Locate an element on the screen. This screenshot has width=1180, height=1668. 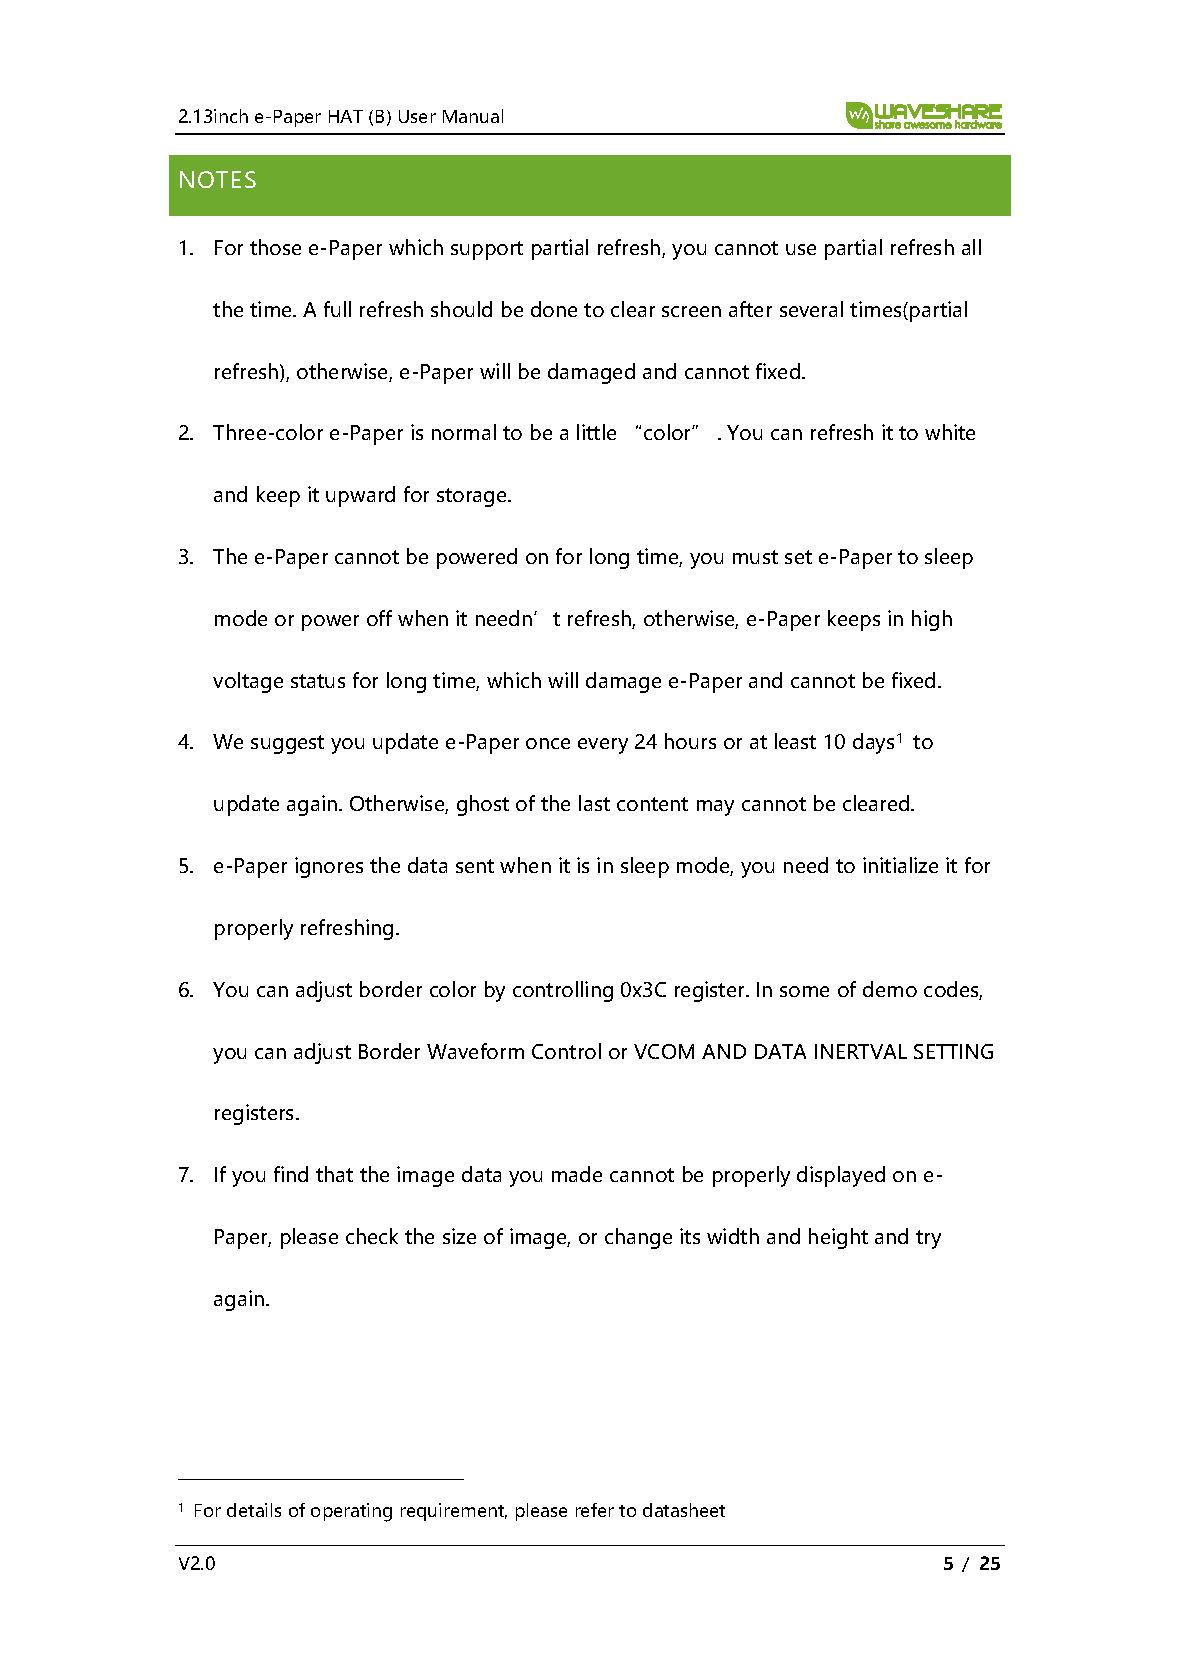
off is located at coordinates (379, 618).
